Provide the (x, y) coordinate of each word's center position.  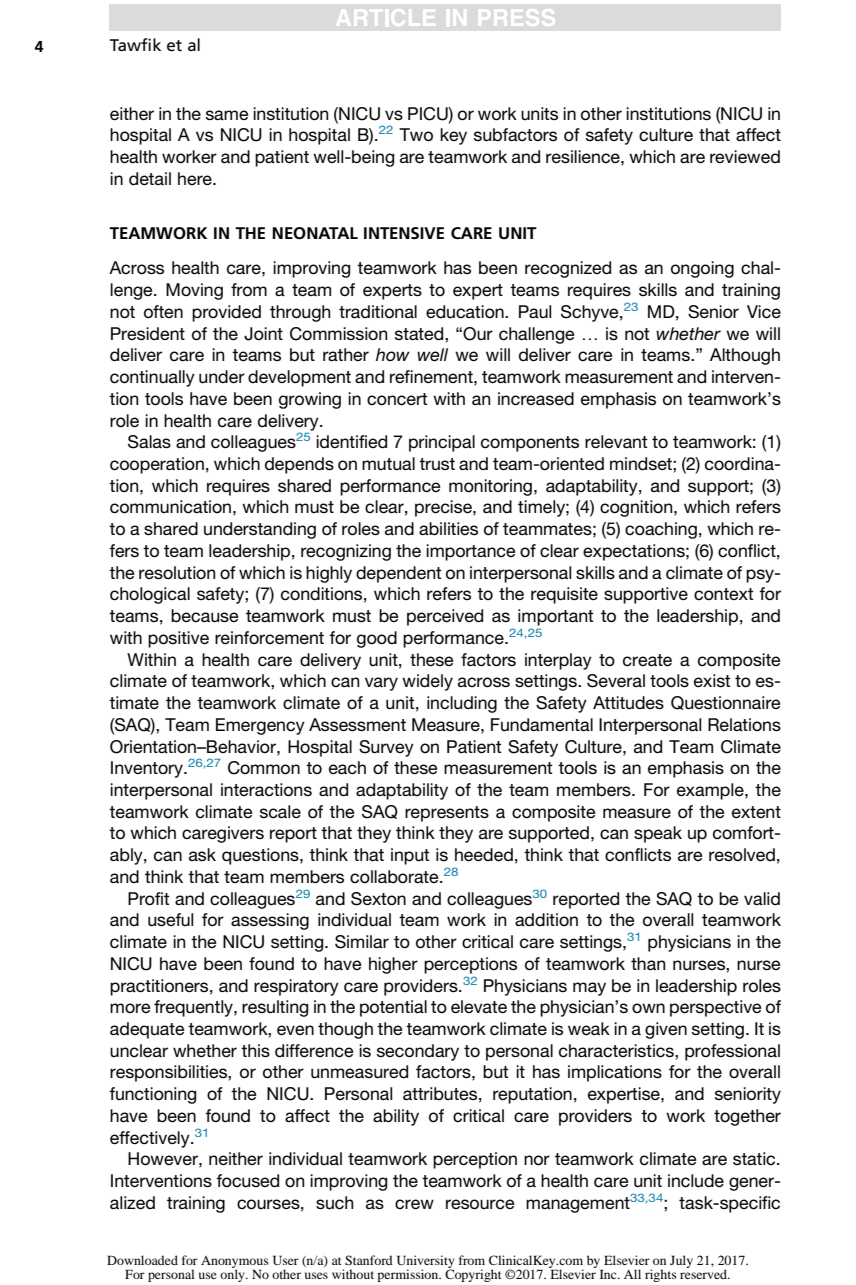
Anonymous (235, 1263)
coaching (661, 530)
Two (416, 135)
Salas (149, 442)
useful (170, 920)
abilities (448, 529)
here (196, 178)
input (410, 856)
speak (658, 834)
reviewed (745, 156)
